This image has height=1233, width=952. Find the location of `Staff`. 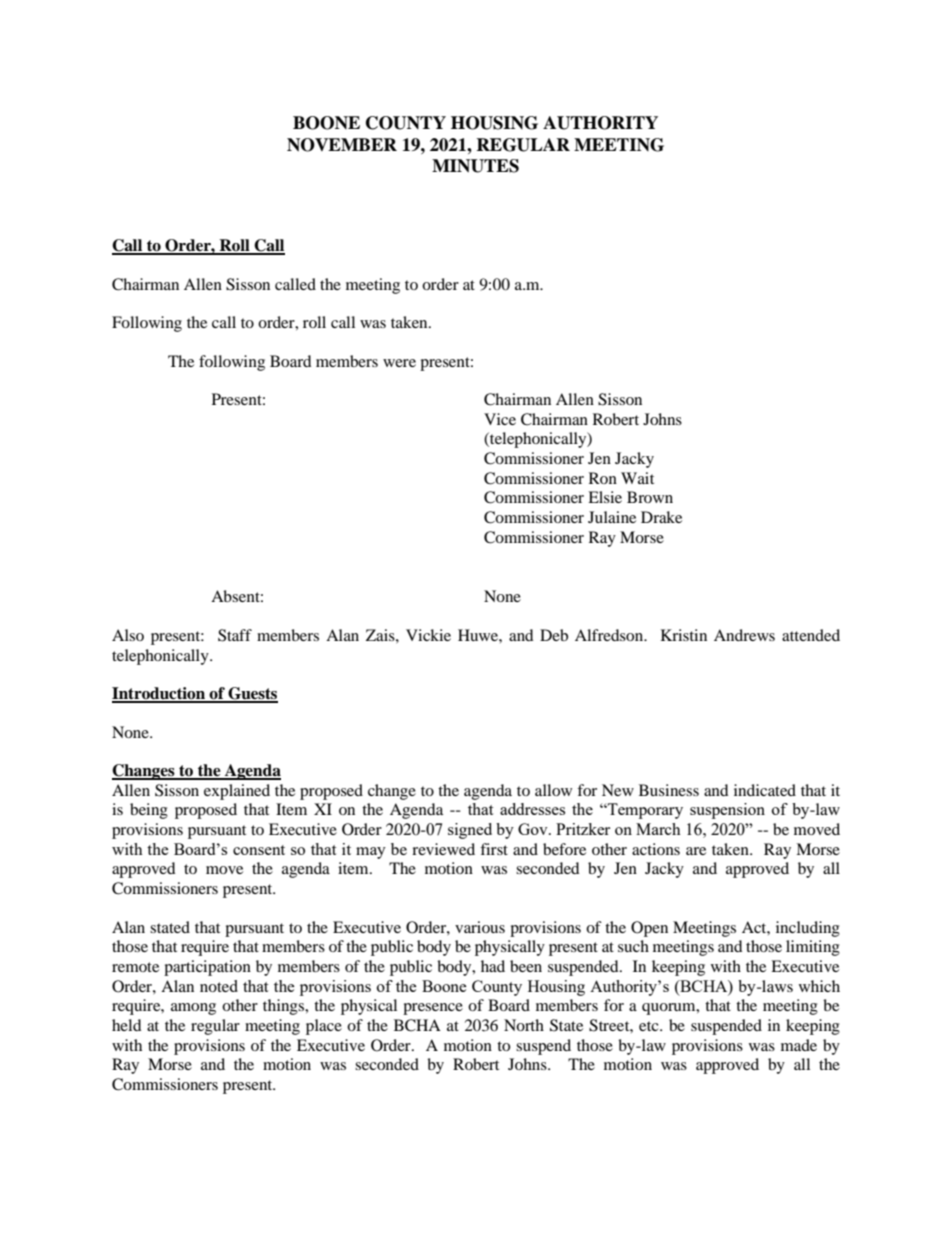

Staff is located at coordinates (235, 635).
